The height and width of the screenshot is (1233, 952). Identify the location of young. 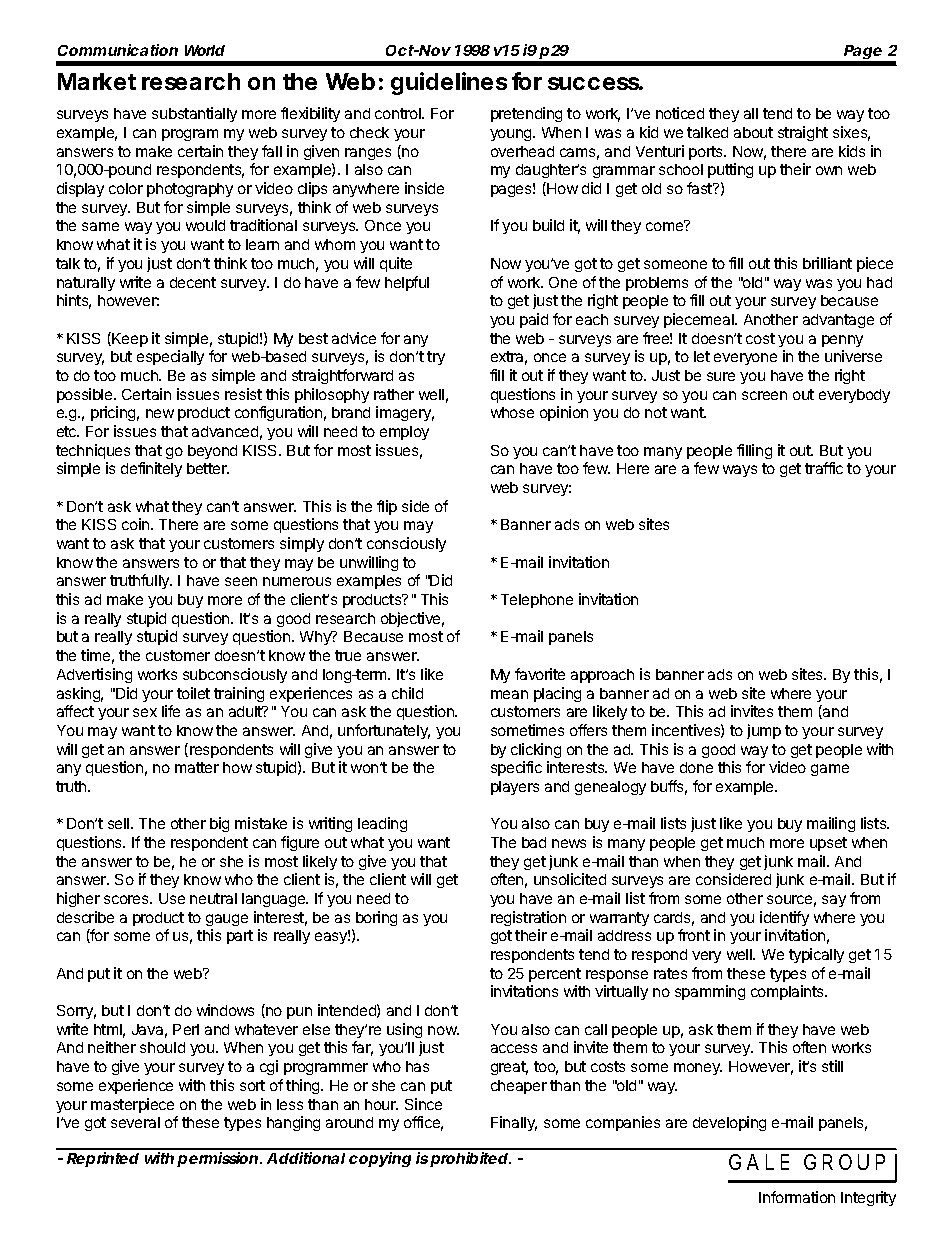
(512, 135).
